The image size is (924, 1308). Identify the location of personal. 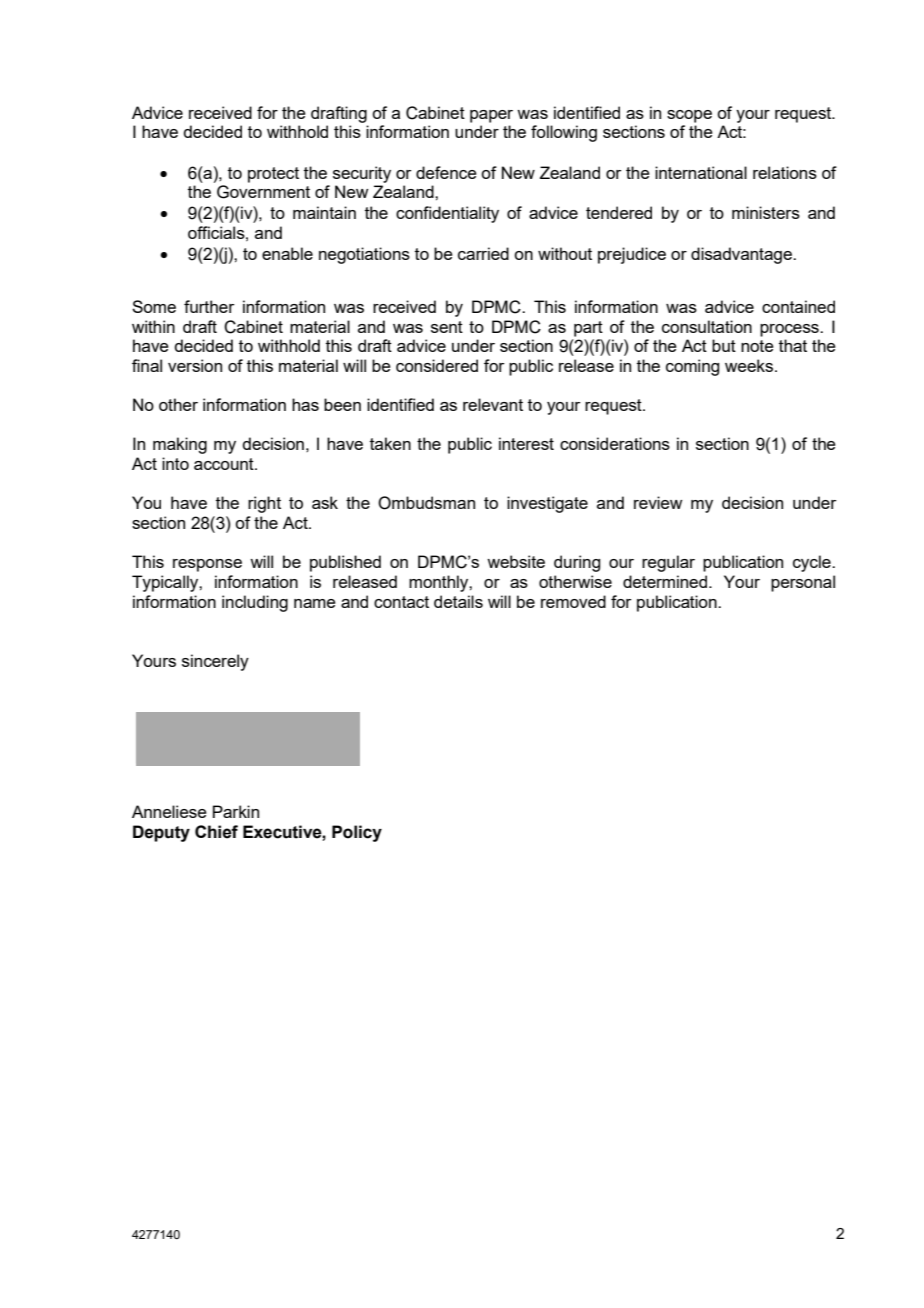
(803, 583).
